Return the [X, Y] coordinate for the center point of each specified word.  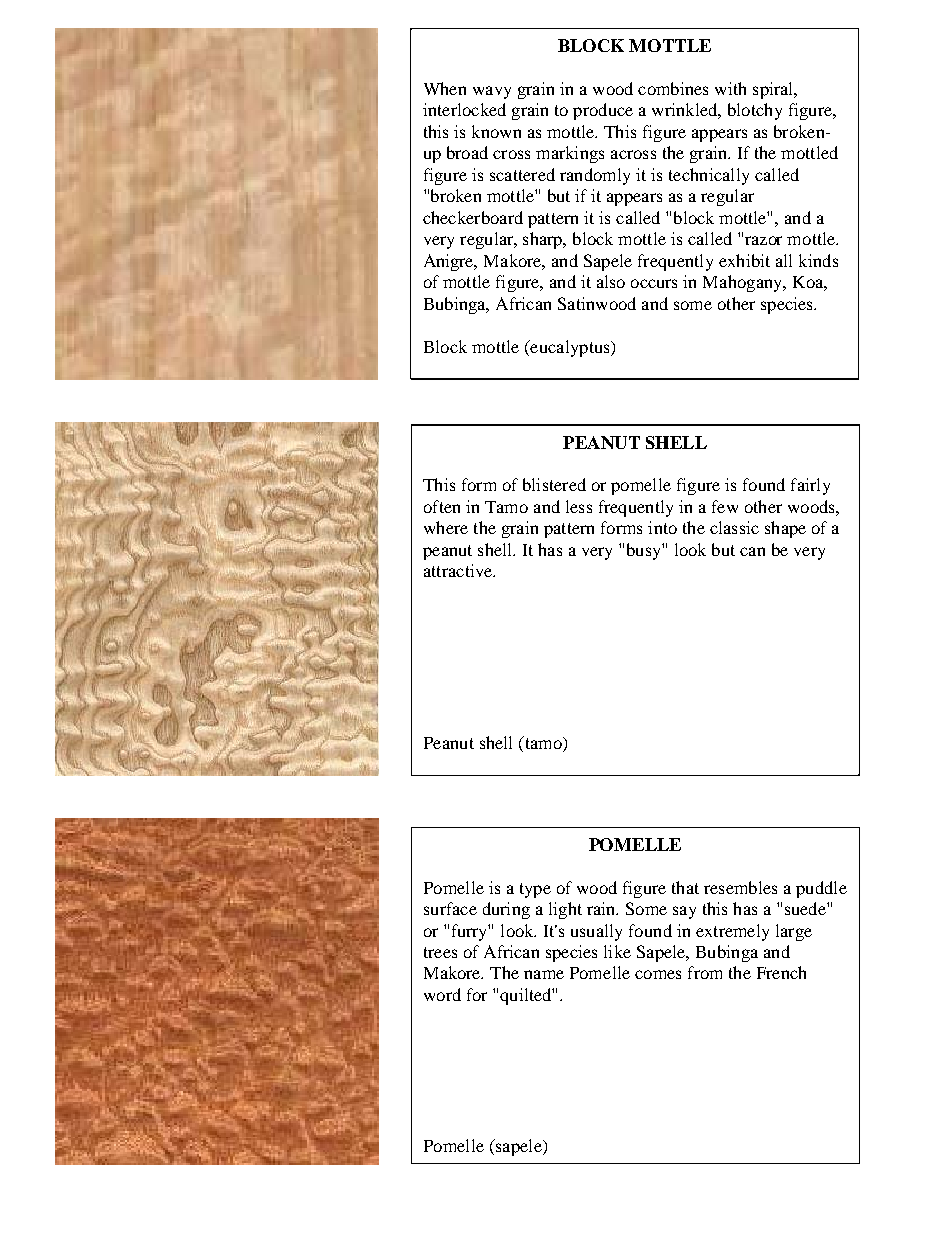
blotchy [755, 111]
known [496, 131]
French [781, 972]
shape [785, 529]
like [617, 951]
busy [645, 551]
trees [440, 952]
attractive [459, 570]
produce [603, 111]
